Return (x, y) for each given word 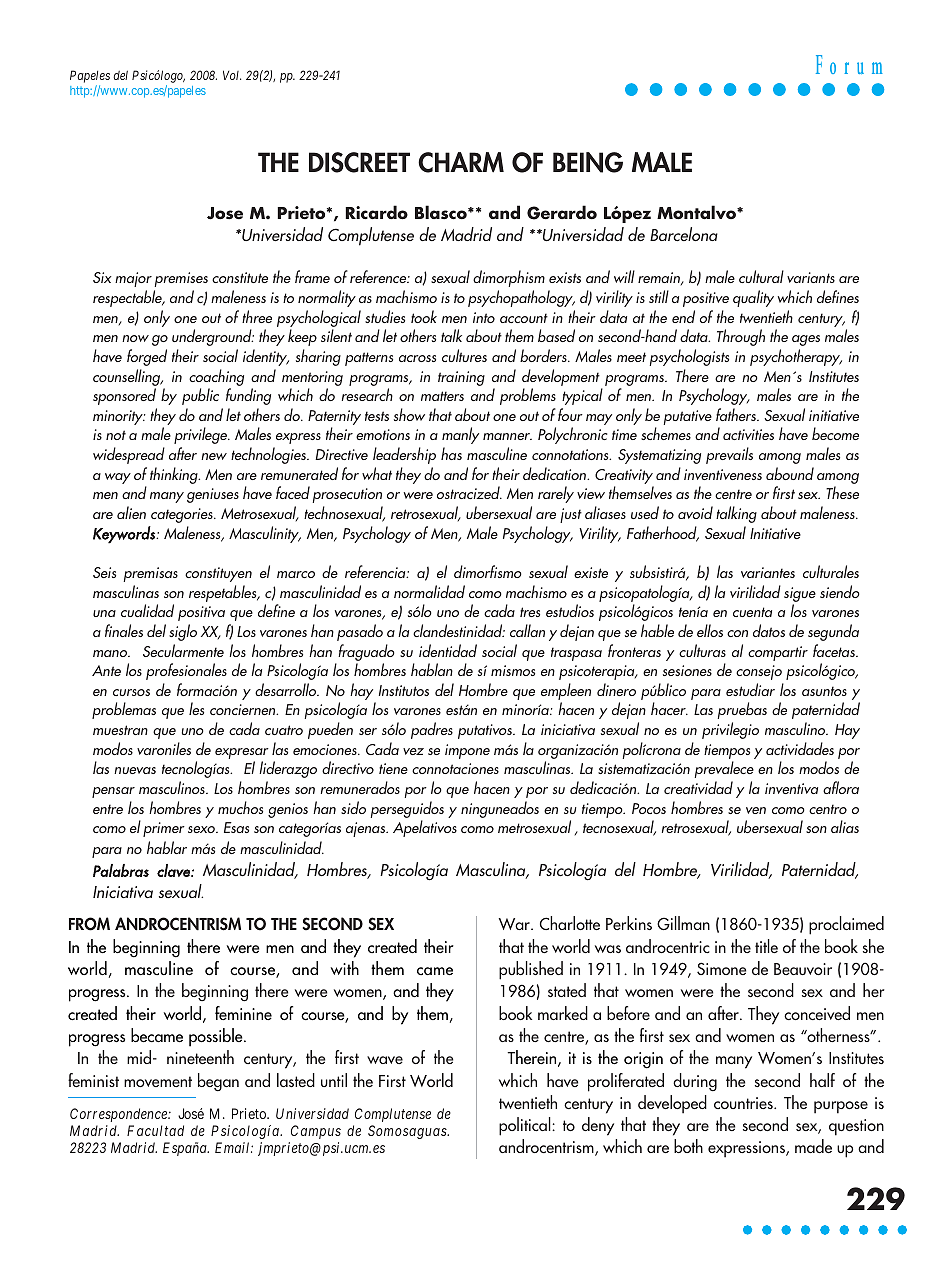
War (515, 924)
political (526, 1126)
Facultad (155, 1130)
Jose (225, 213)
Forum (849, 64)
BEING (588, 162)
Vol (232, 75)
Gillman (683, 923)
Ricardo (376, 212)
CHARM (461, 162)
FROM (89, 924)
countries (744, 1103)
